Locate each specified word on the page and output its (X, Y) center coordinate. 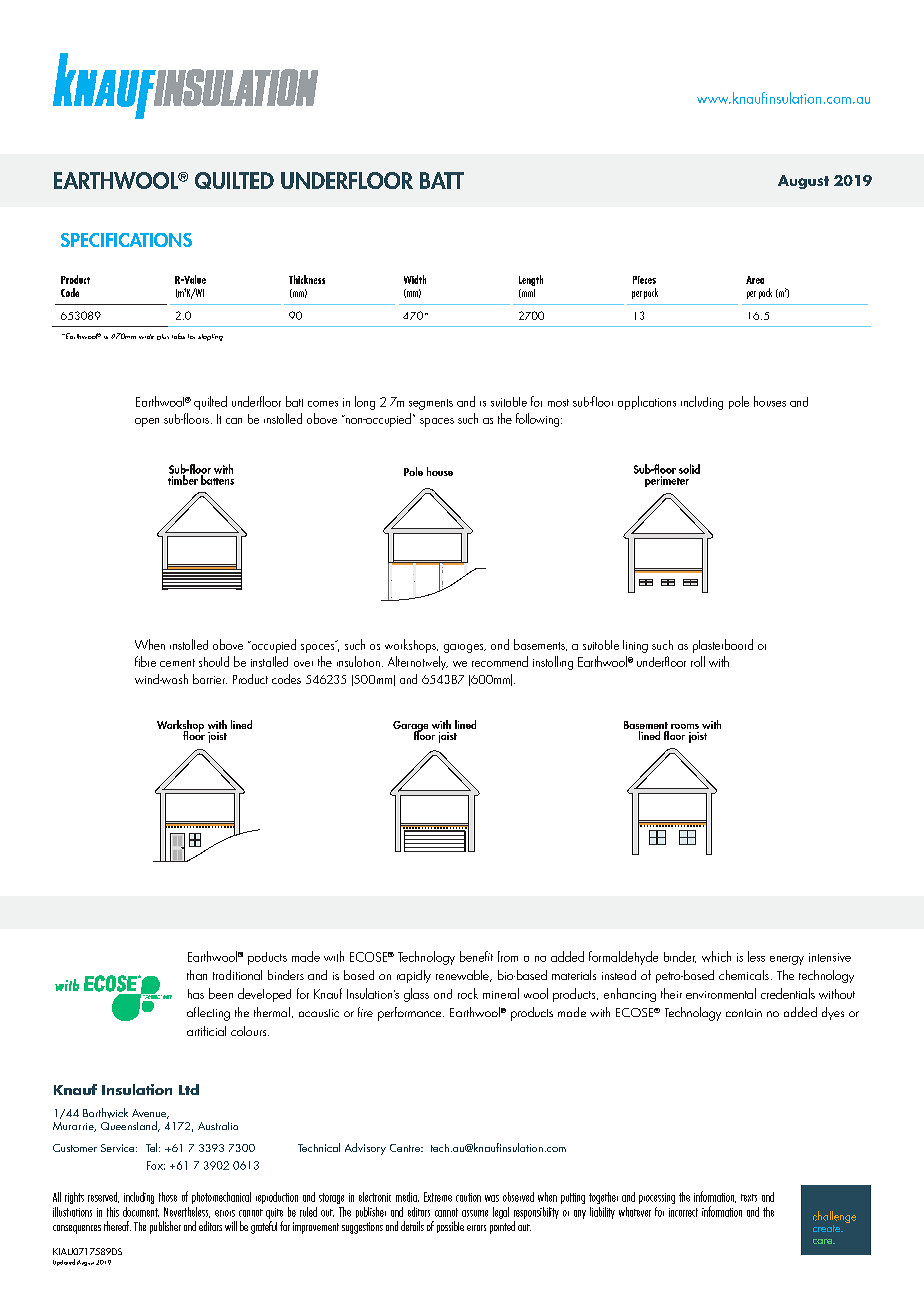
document (141, 1212)
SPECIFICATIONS (126, 240)
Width (415, 279)
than (197, 975)
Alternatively (418, 663)
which (716, 956)
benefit (476, 956)
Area (755, 280)
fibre (145, 661)
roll (698, 661)
